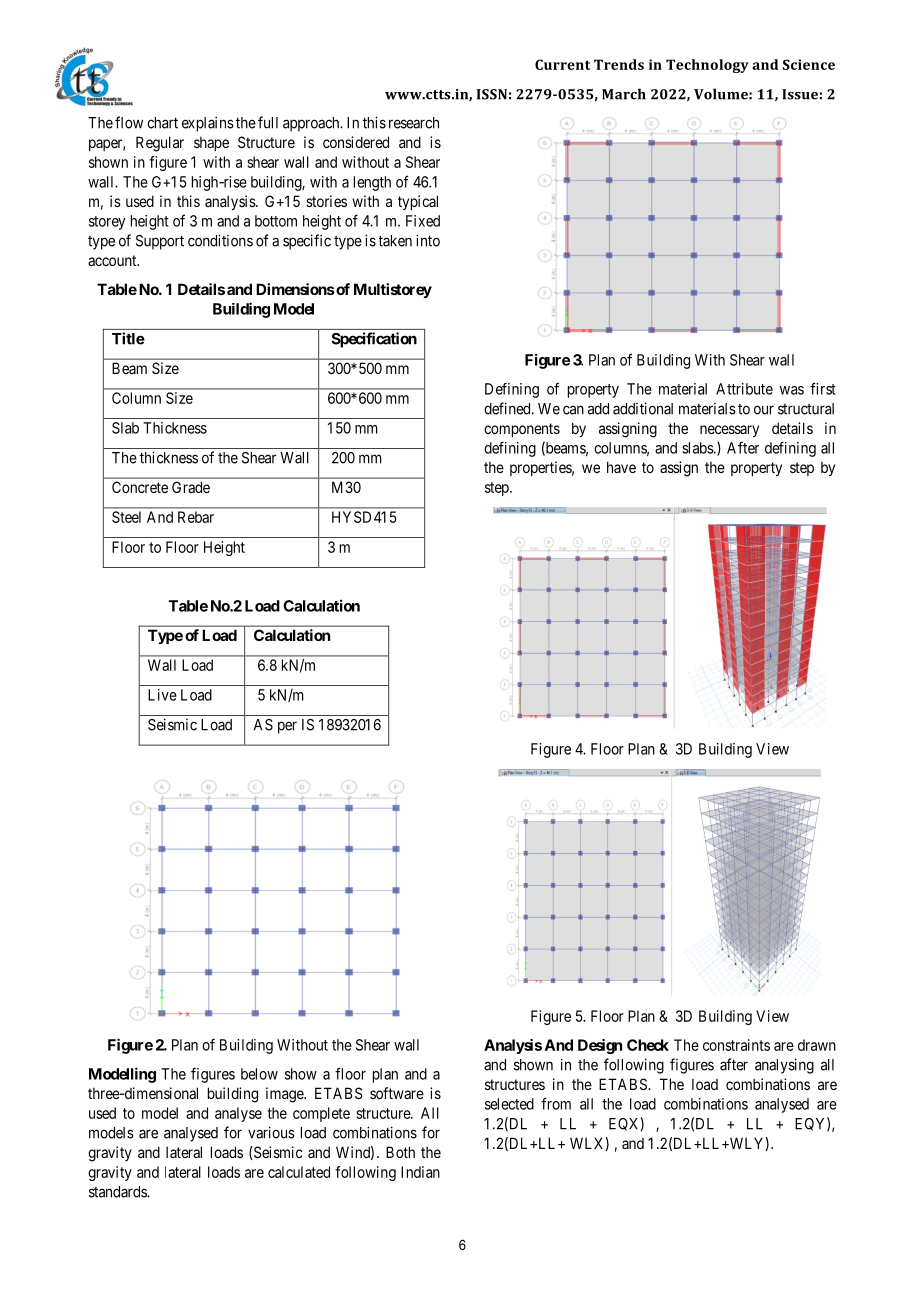 This image has height=1308, width=924. What do you see at coordinates (420, 1172) in the image?
I see `Indian` at bounding box center [420, 1172].
